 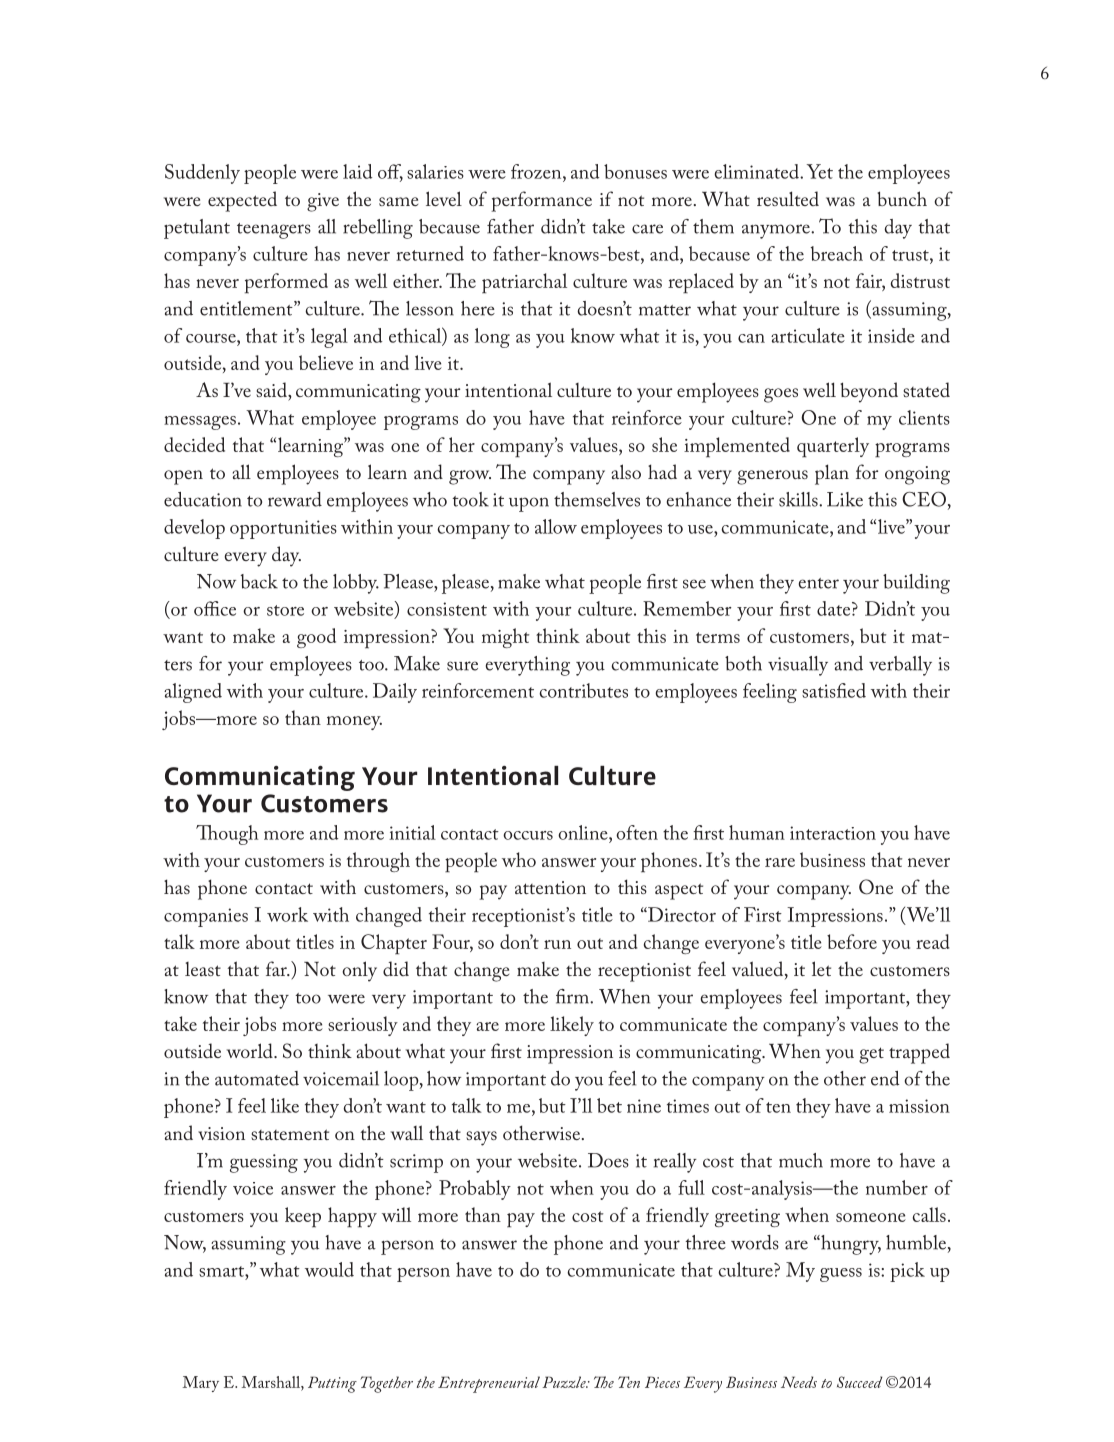 What do you see at coordinates (332, 1384) in the document?
I see `Putting` at bounding box center [332, 1384].
